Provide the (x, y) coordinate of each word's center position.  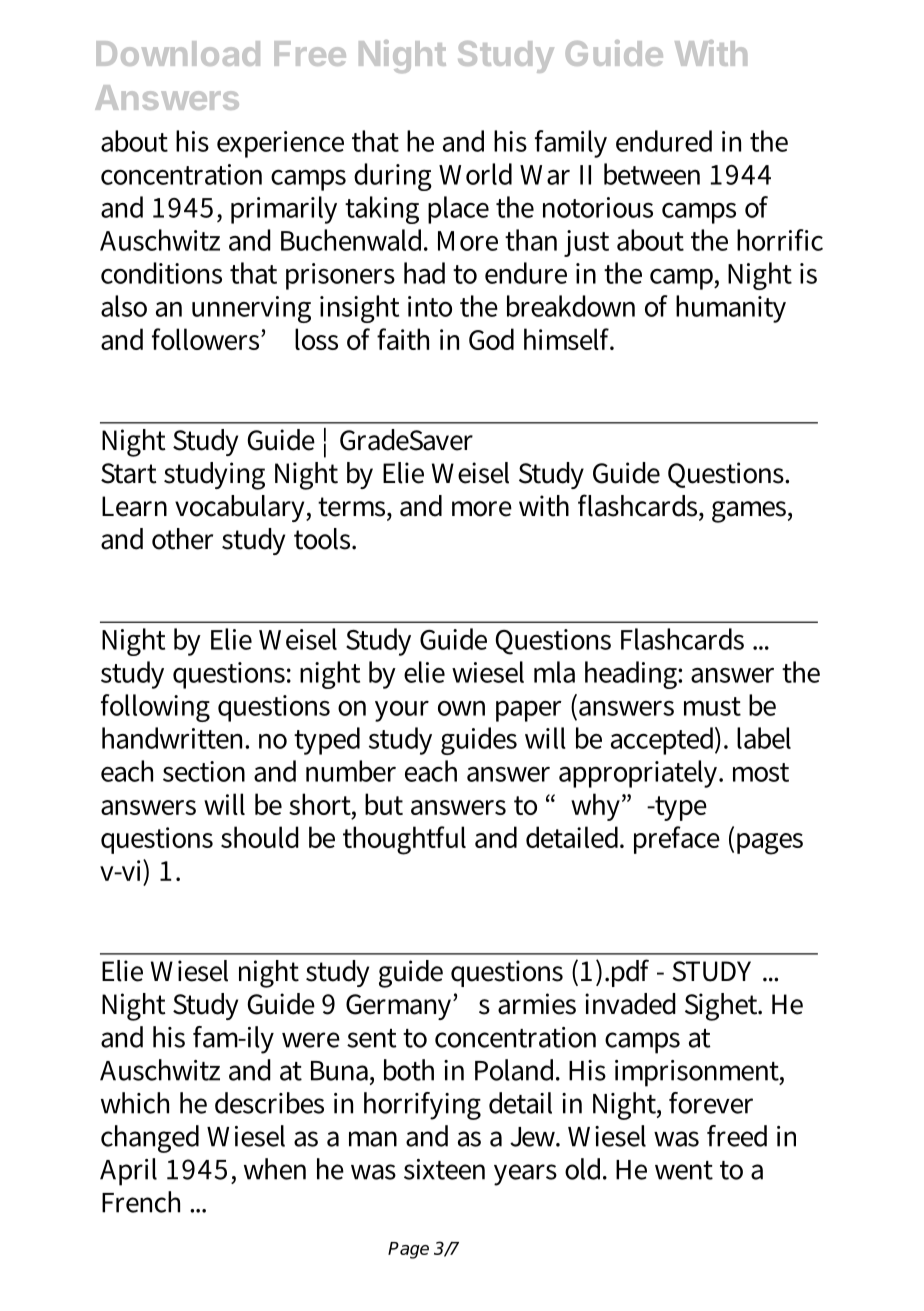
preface (677, 840)
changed (150, 1139)
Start (129, 473)
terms (353, 507)
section (204, 771)
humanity (731, 309)
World (475, 174)
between (652, 174)
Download (178, 53)
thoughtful (404, 840)
